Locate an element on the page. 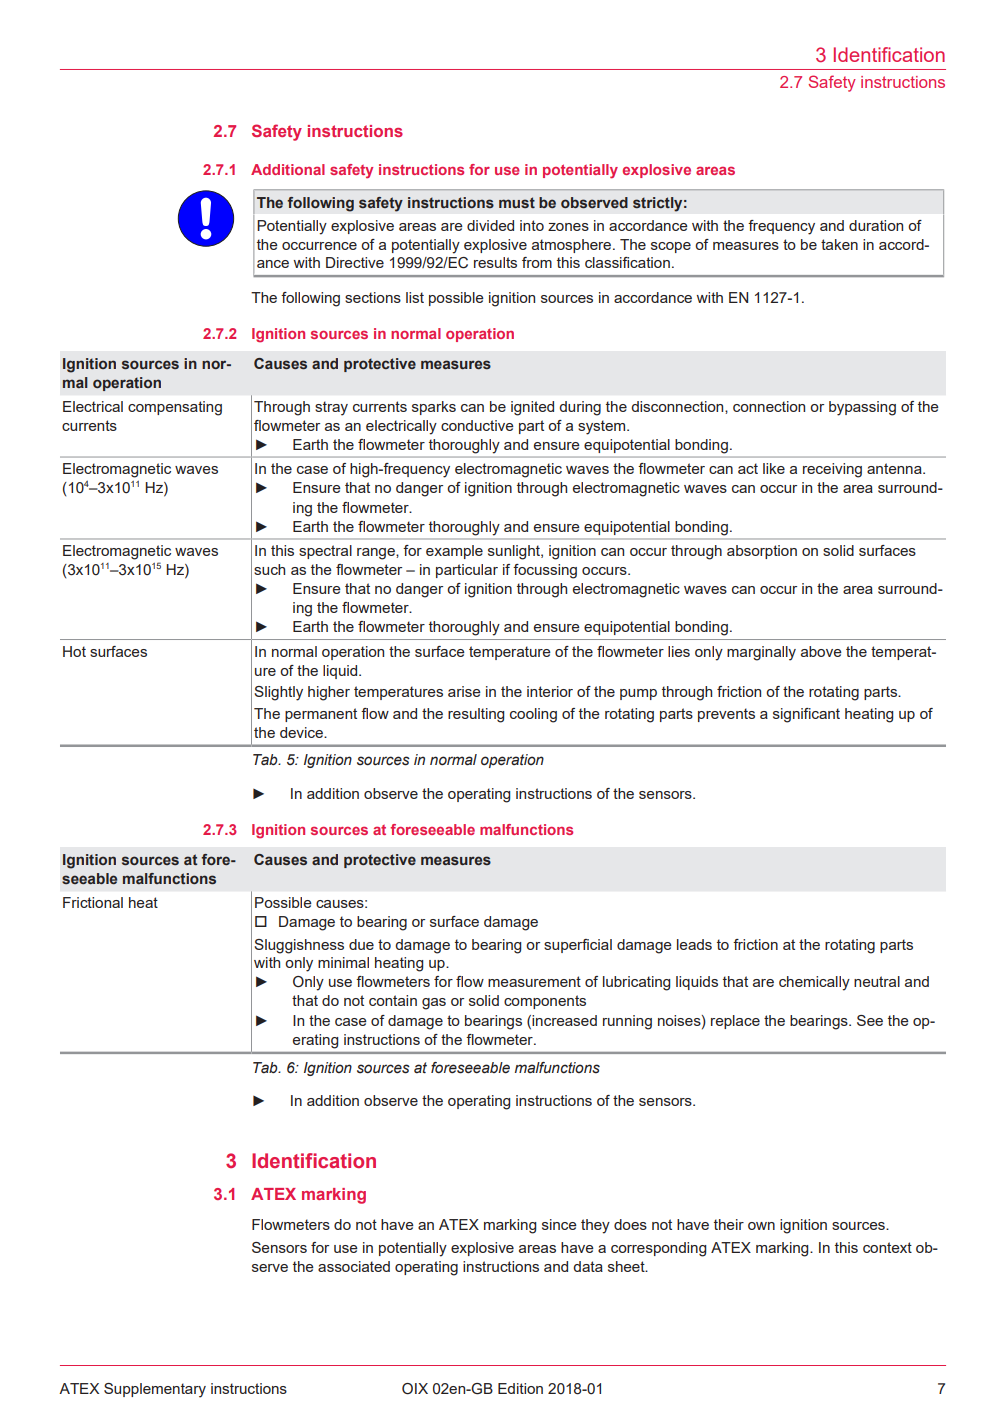 This image has height=1423, width=1006. Directive is located at coordinates (355, 262).
